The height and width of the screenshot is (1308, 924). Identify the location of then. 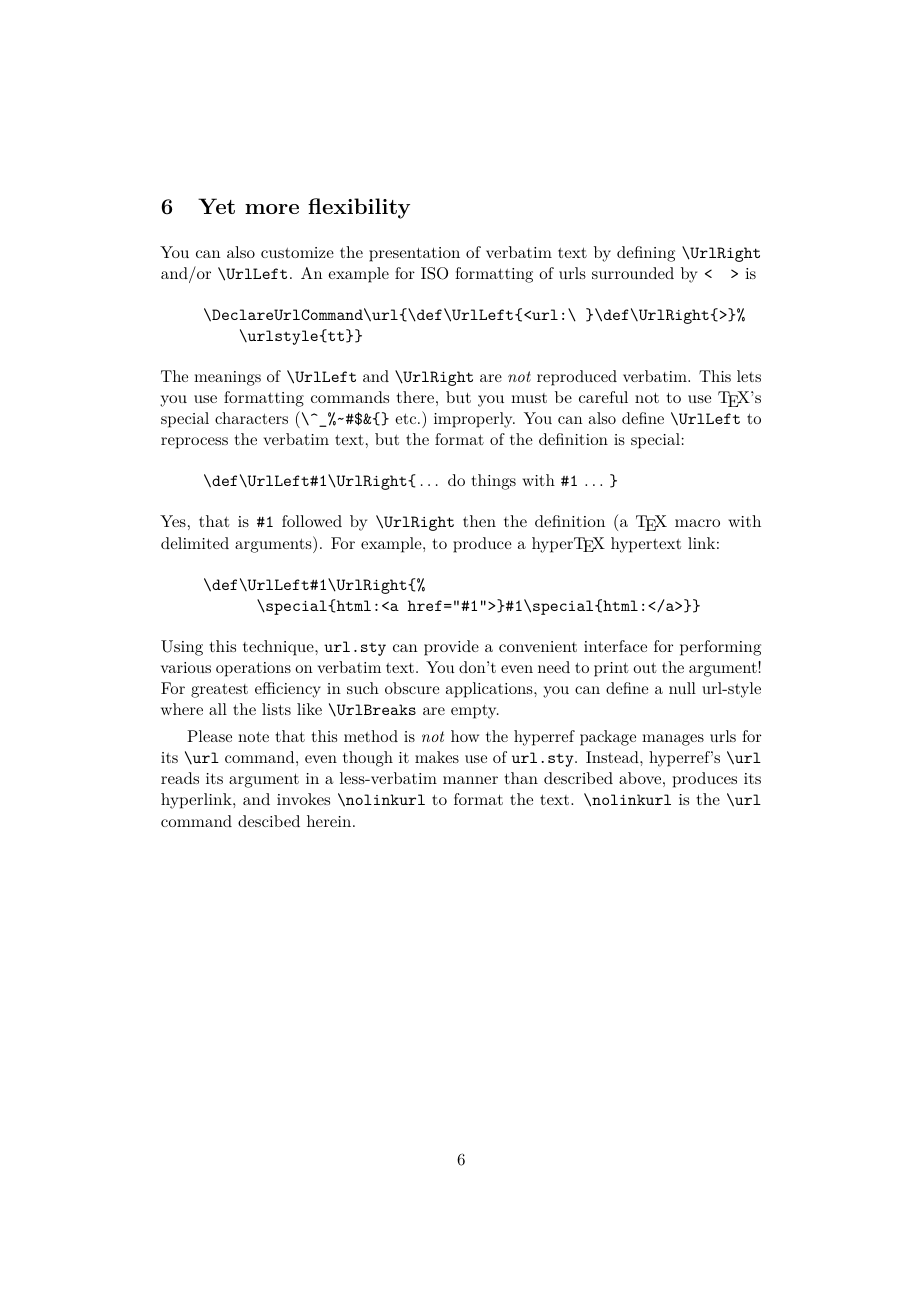
(479, 521).
